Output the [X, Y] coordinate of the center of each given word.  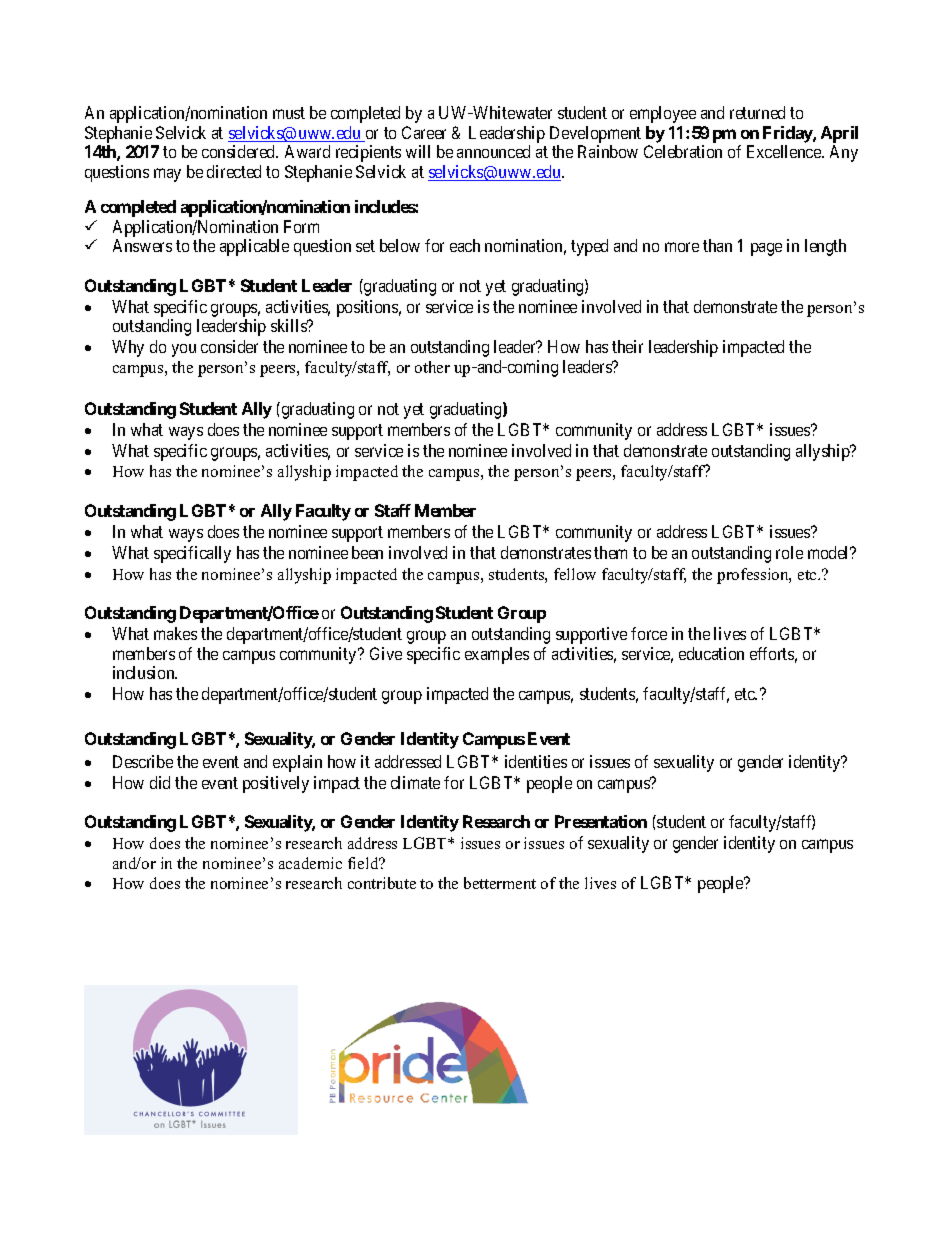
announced [493, 151]
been [367, 552]
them [610, 552]
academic [310, 863]
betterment [500, 883]
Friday [788, 134]
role [789, 552]
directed [234, 171]
